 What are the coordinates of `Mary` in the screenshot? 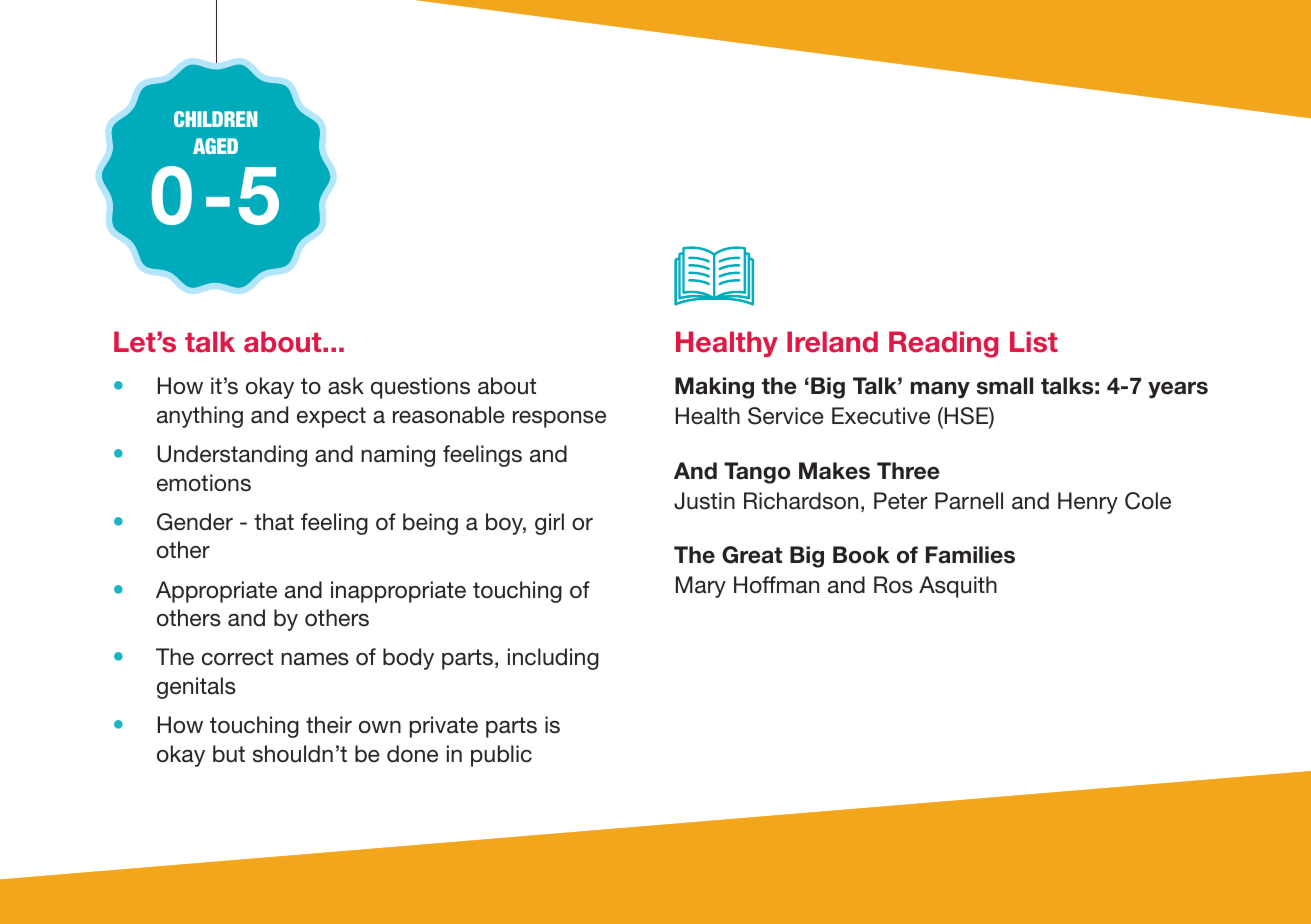 It's located at (701, 587).
